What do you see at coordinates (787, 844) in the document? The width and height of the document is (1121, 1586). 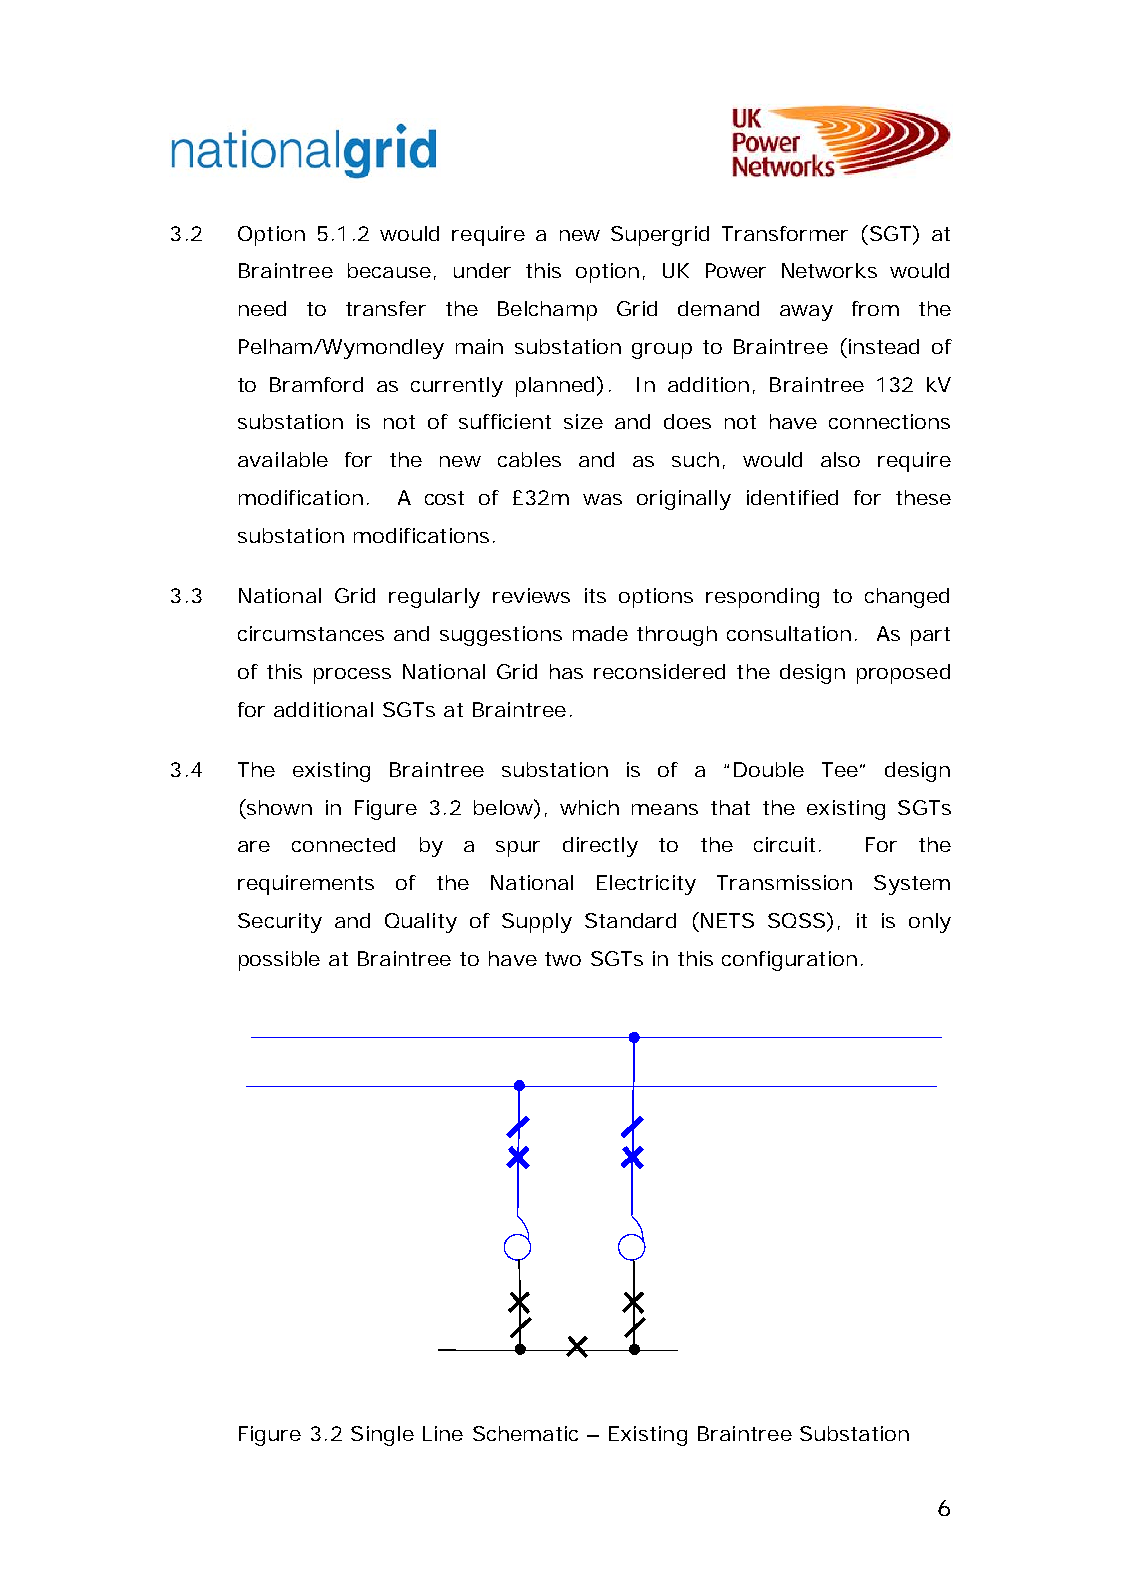 I see `circuit` at bounding box center [787, 844].
